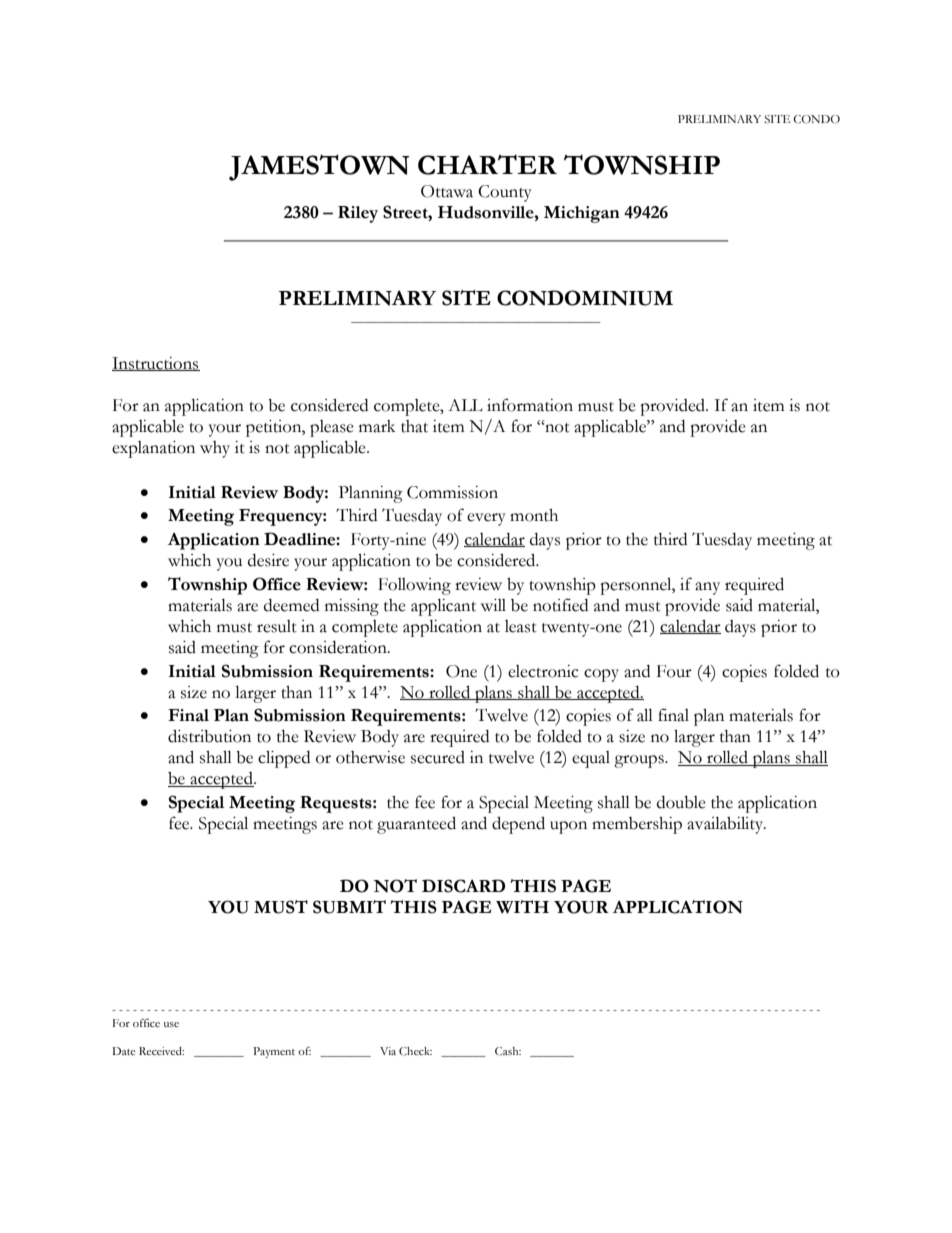 This image has height=1233, width=952. Describe the element at coordinates (707, 588) in the image. I see `any` at that location.
